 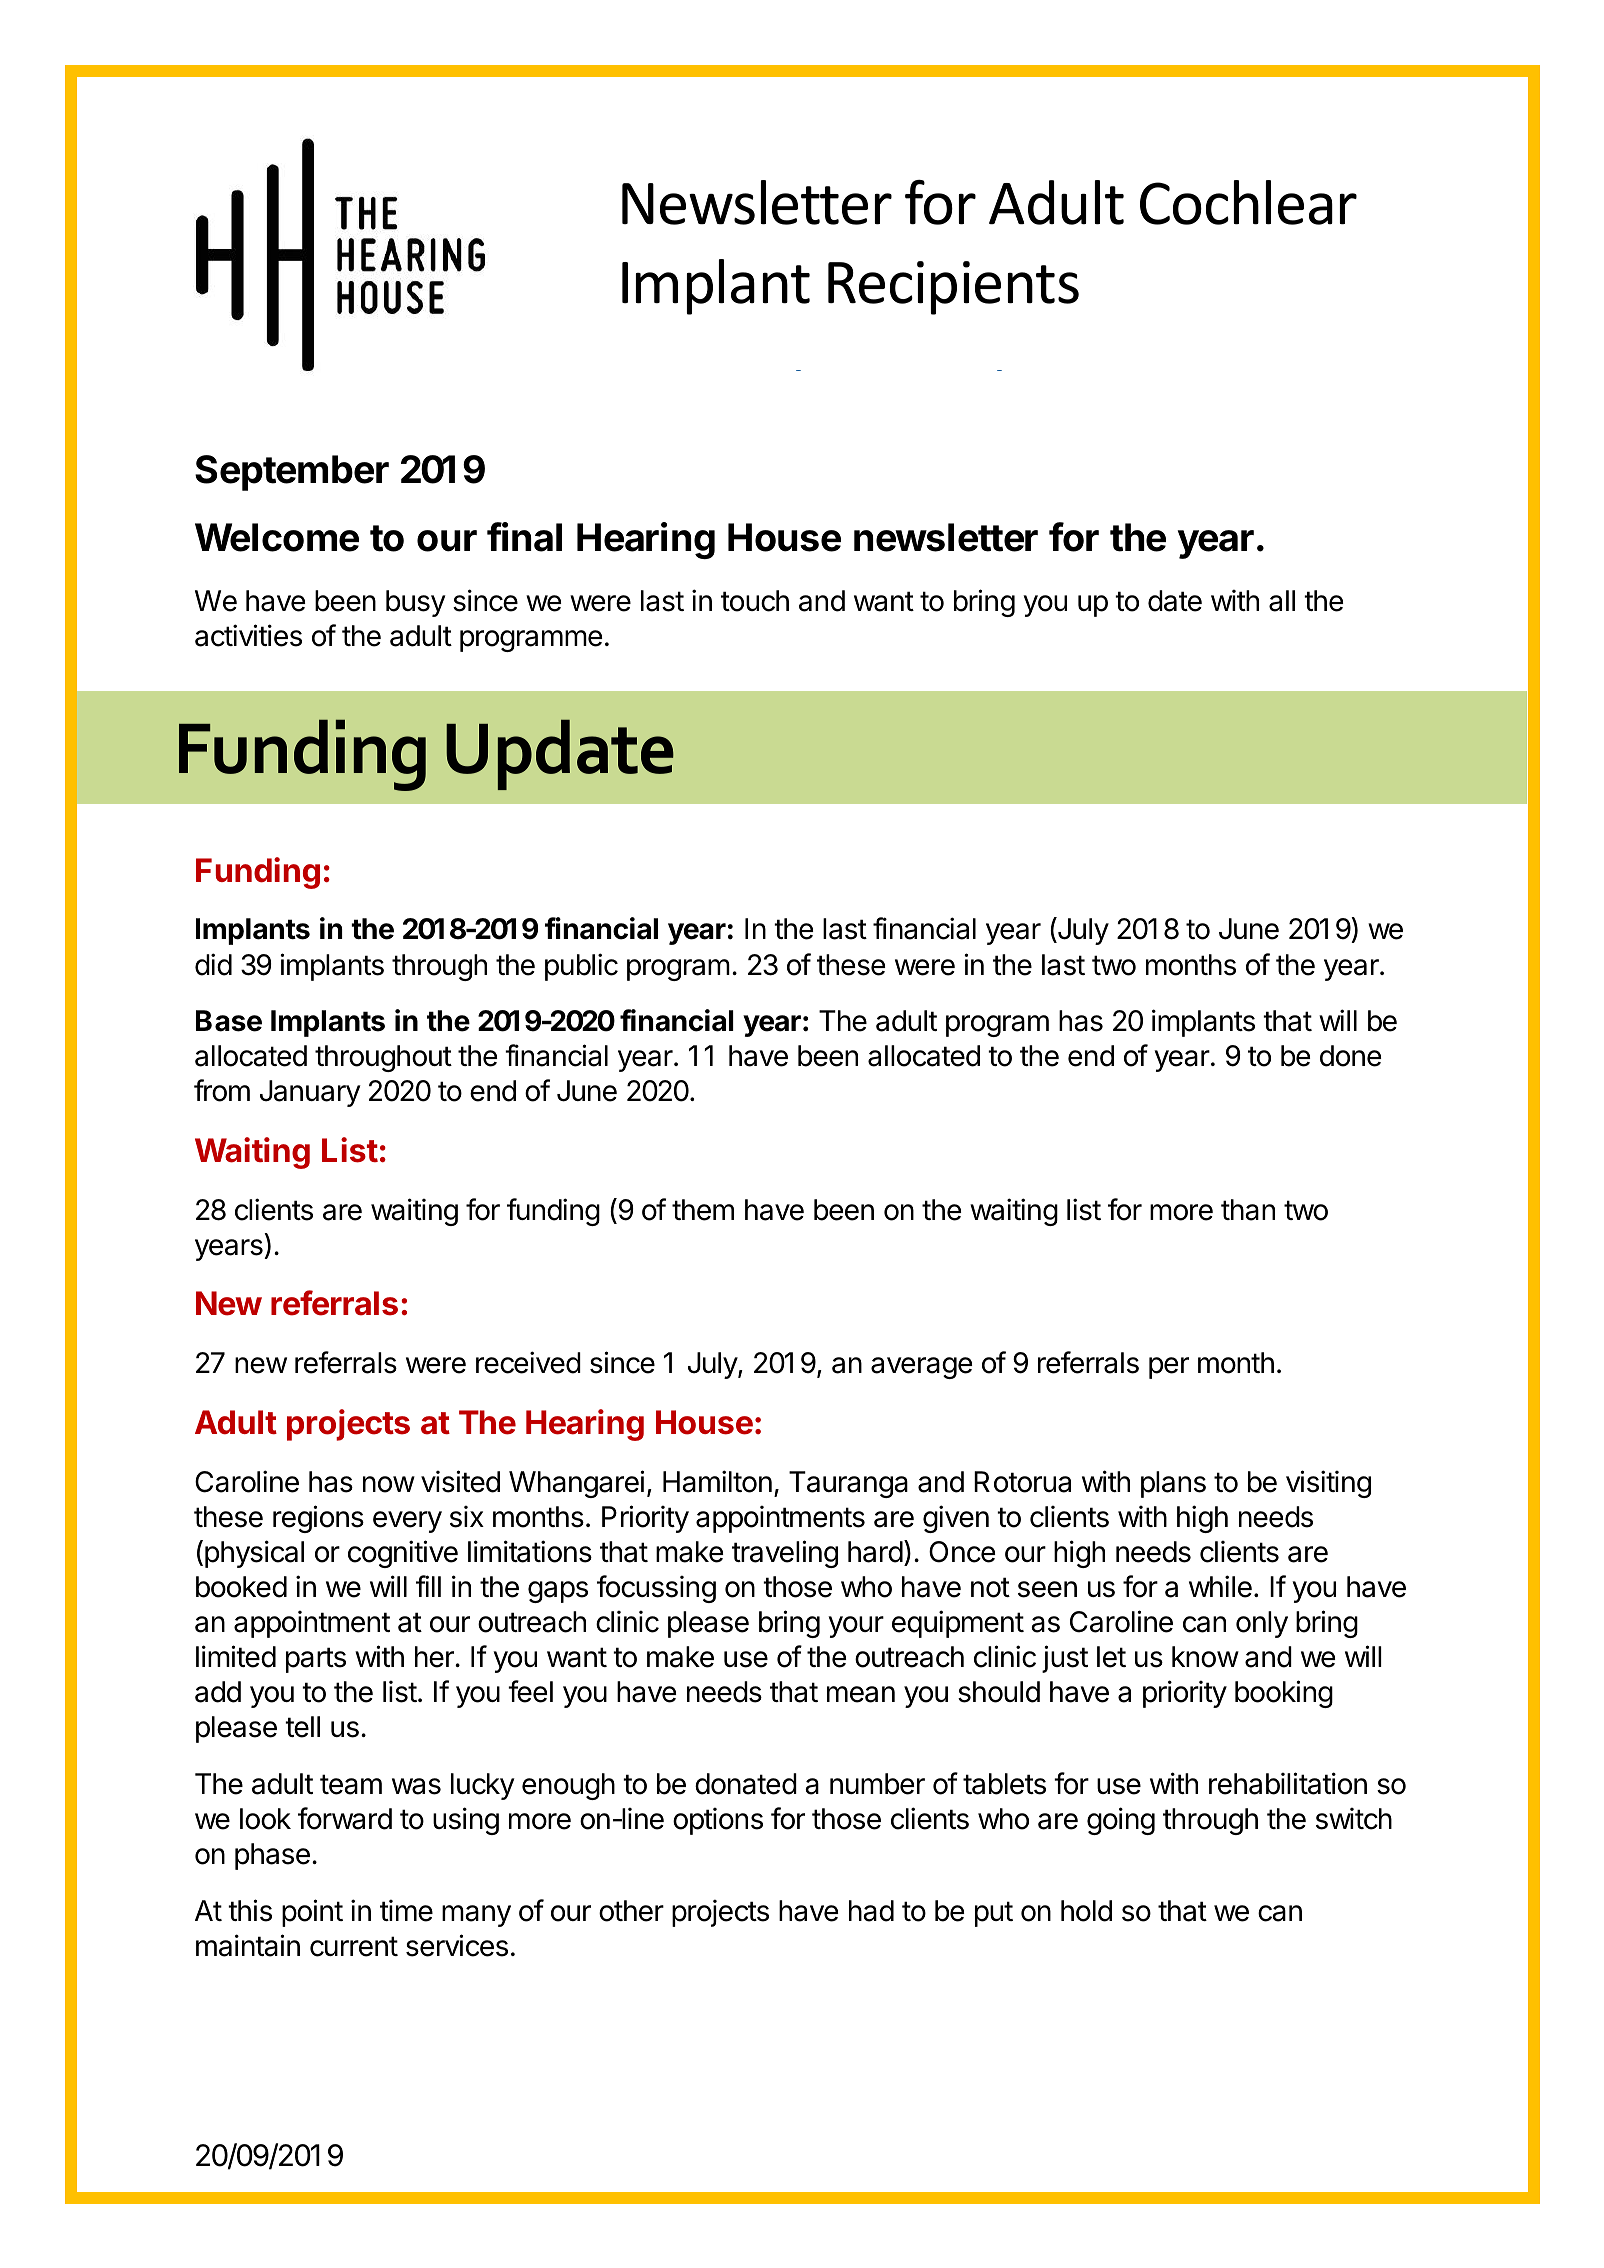 What do you see at coordinates (953, 288) in the screenshot?
I see `Recipients` at bounding box center [953, 288].
